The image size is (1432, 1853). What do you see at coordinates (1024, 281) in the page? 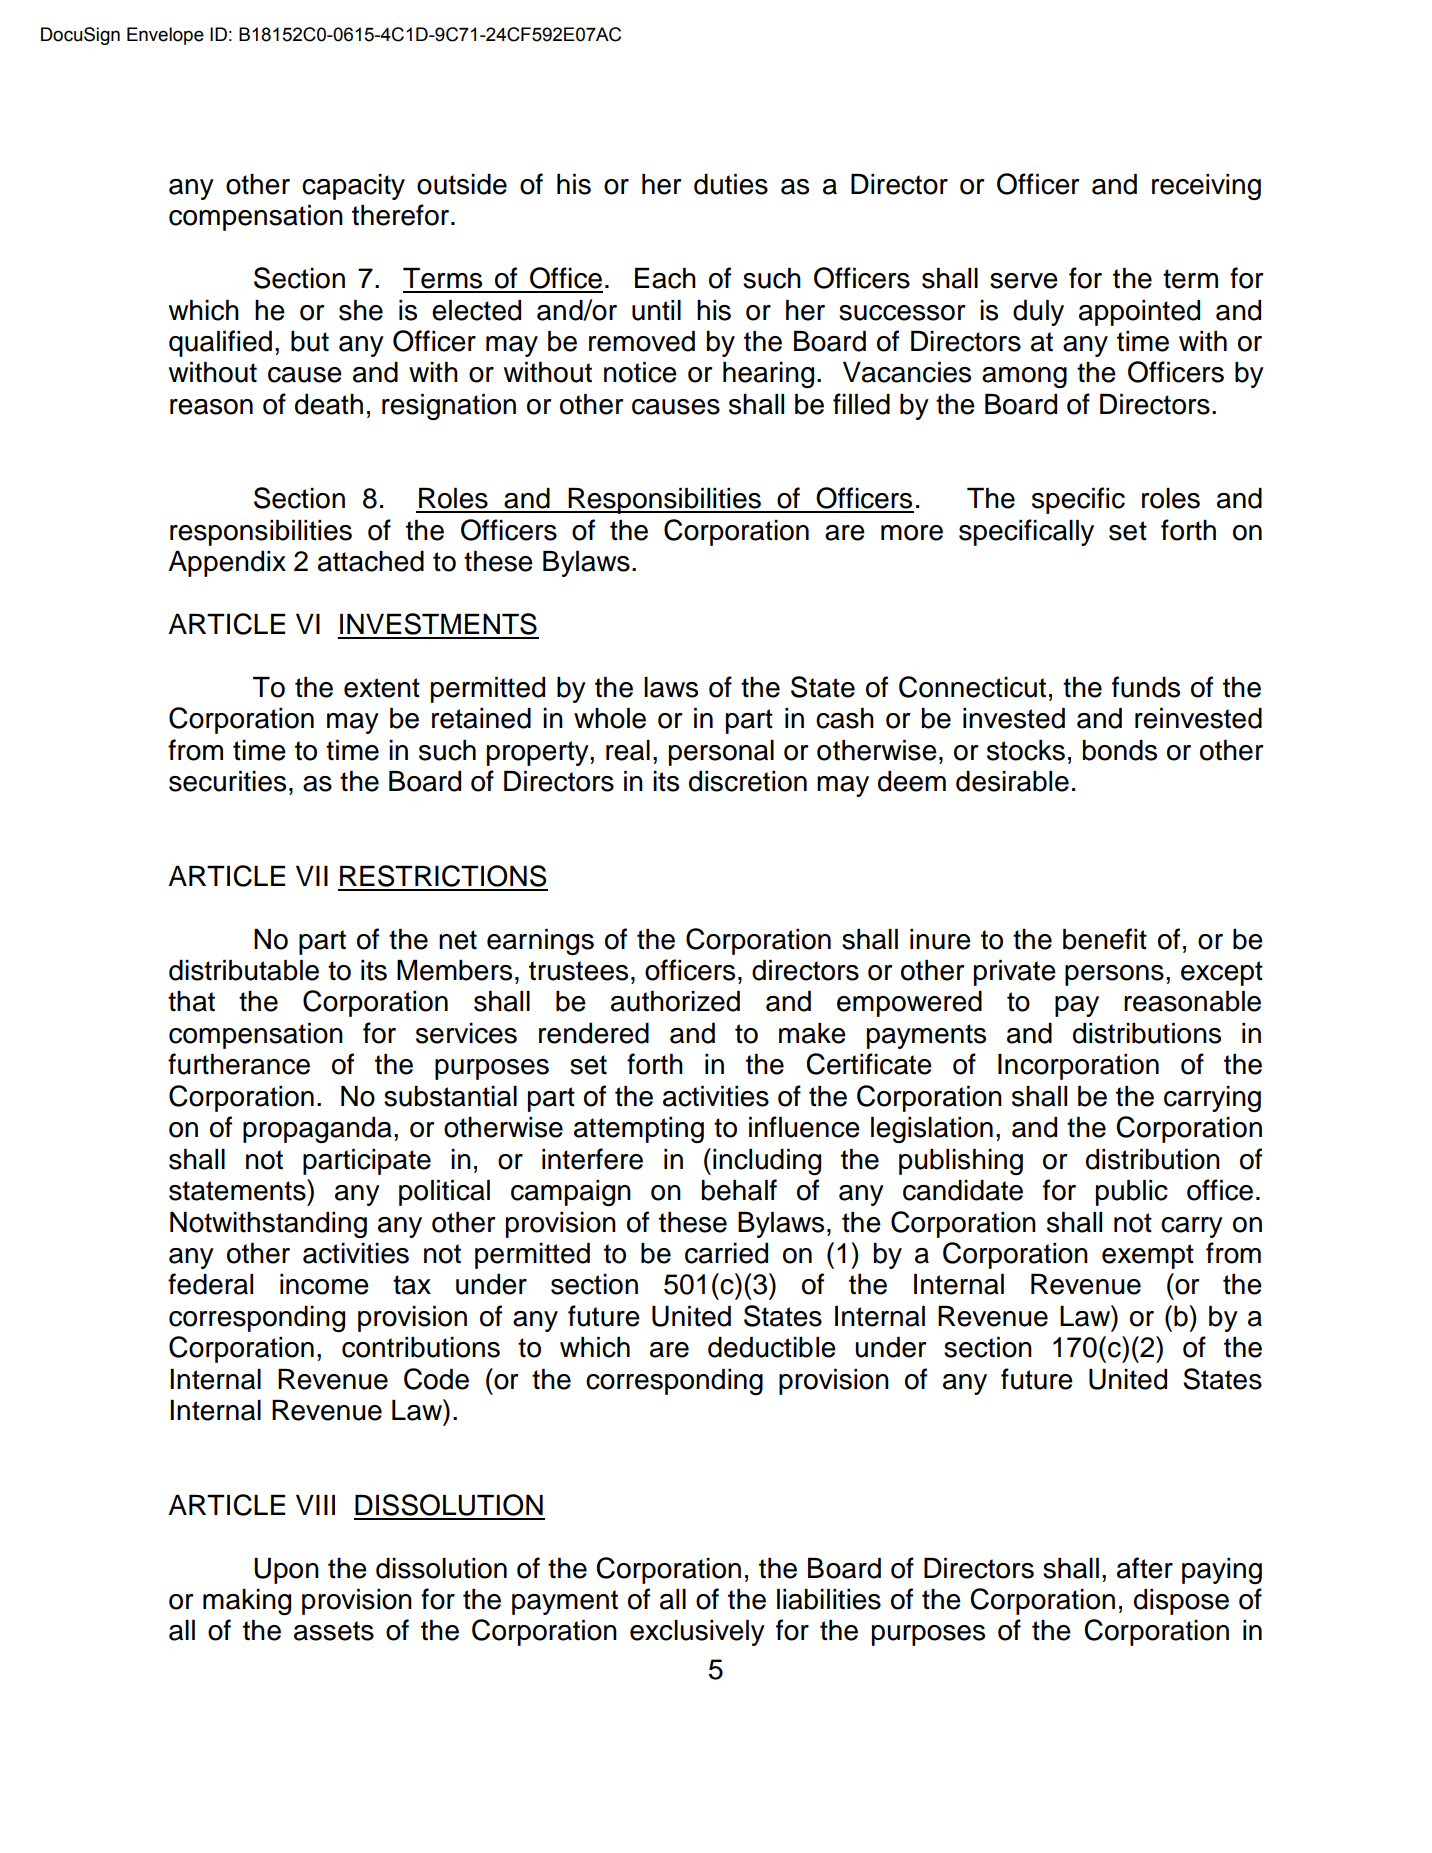
I see `serve` at bounding box center [1024, 281].
